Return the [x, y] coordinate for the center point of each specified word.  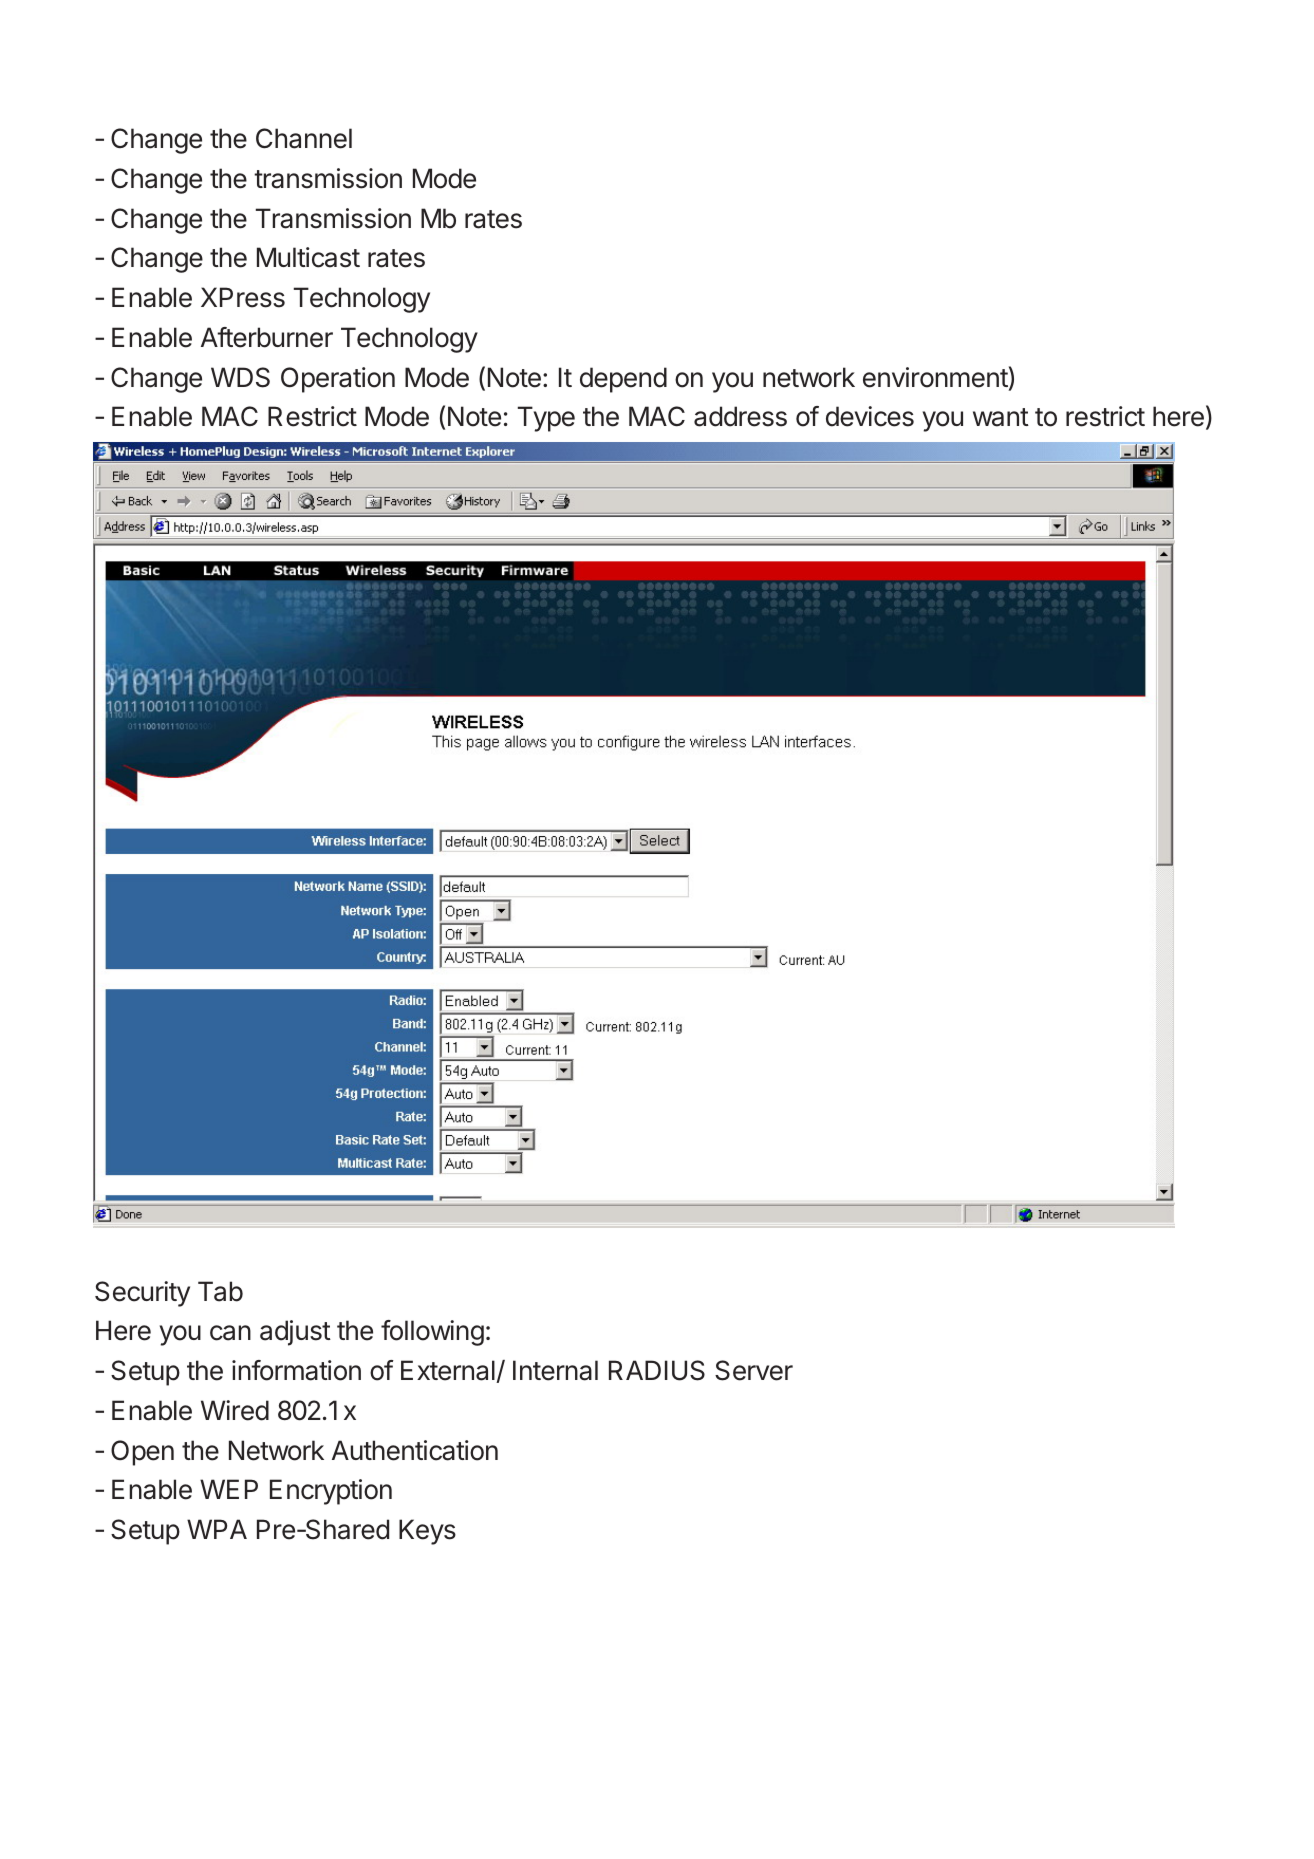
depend [623, 380]
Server [754, 1370]
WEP [229, 1489]
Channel [304, 138]
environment [935, 377]
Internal [555, 1370]
